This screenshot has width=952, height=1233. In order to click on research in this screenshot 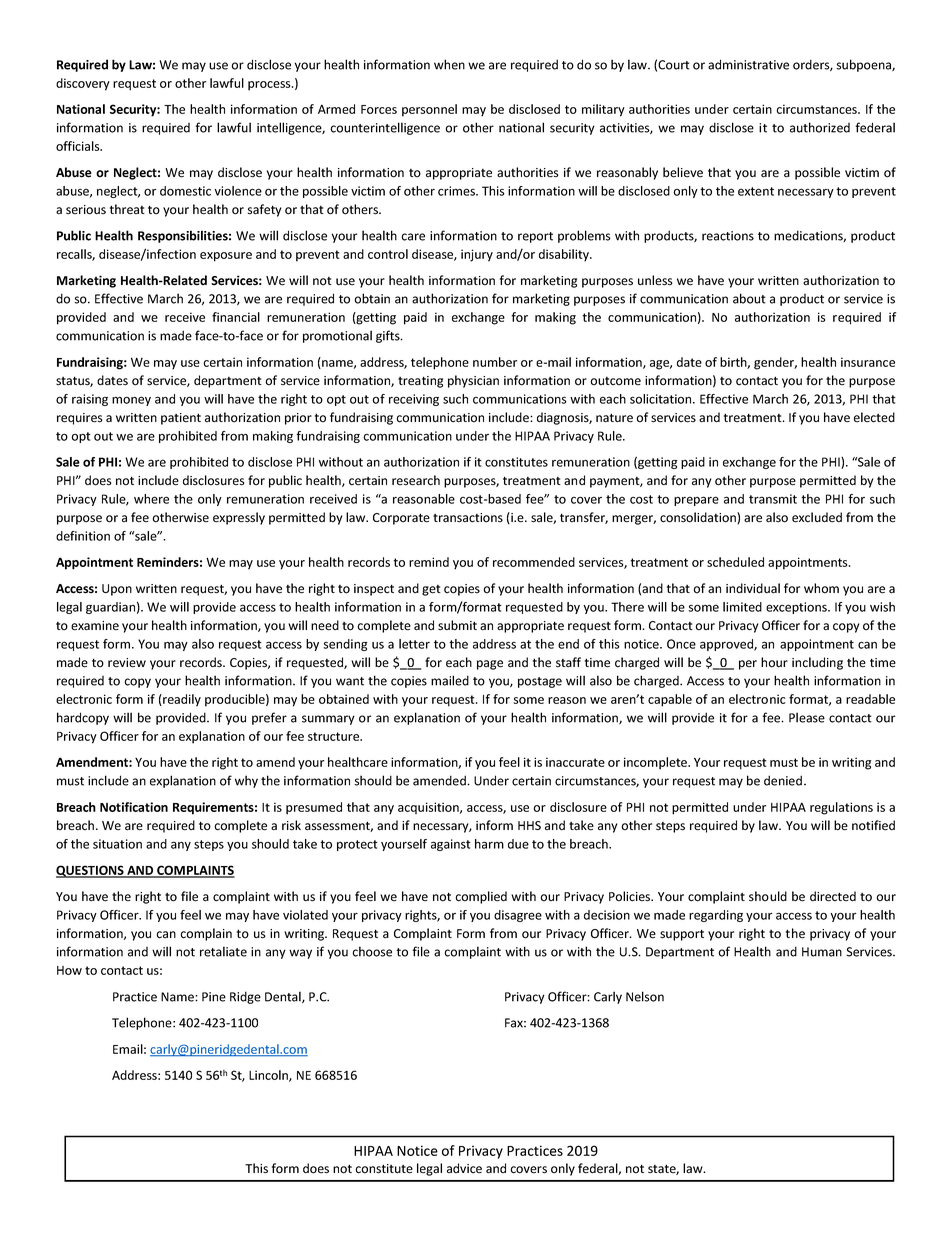, I will do `click(416, 480)`.
